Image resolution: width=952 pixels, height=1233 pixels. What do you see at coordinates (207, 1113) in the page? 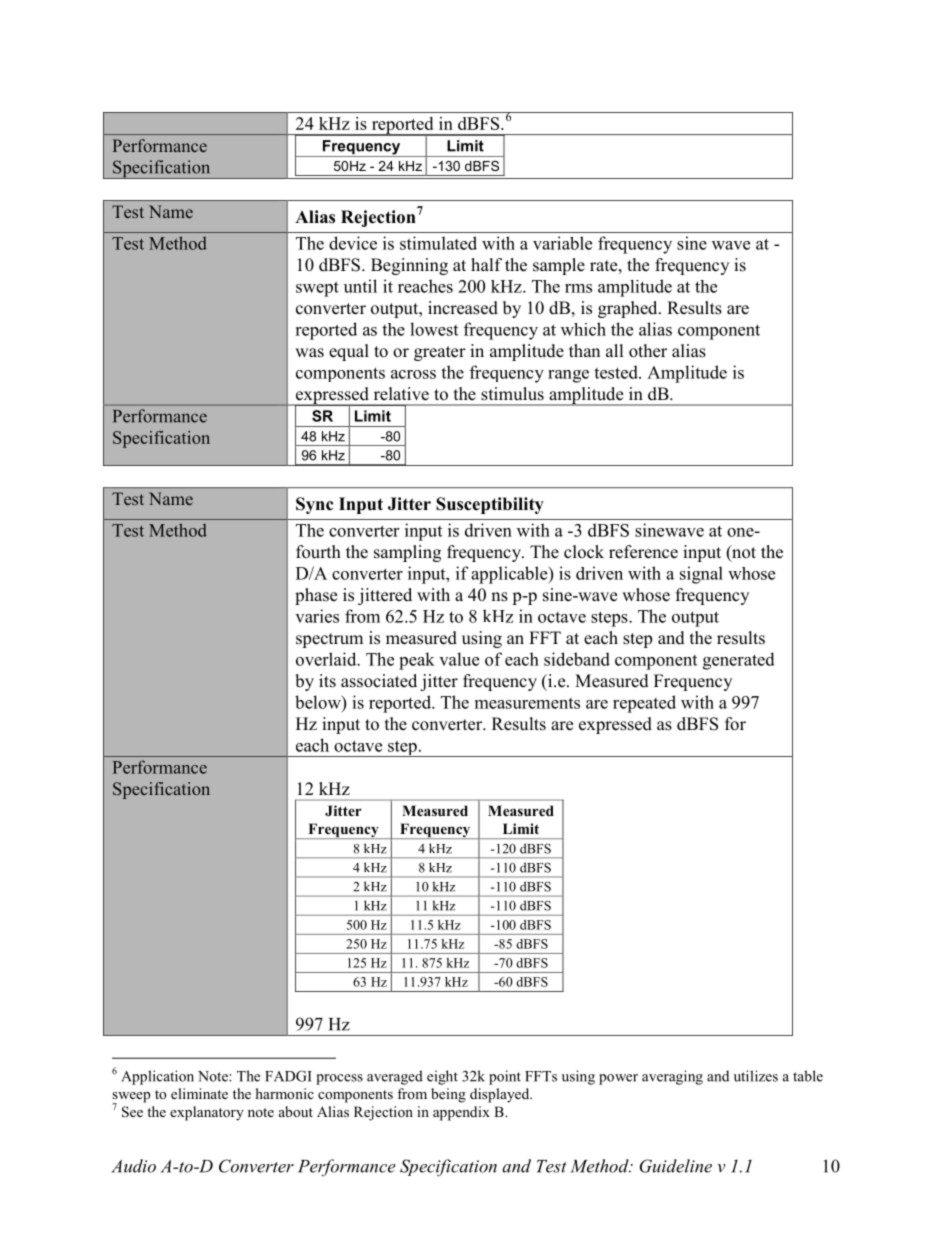
I see `explanatory` at bounding box center [207, 1113].
